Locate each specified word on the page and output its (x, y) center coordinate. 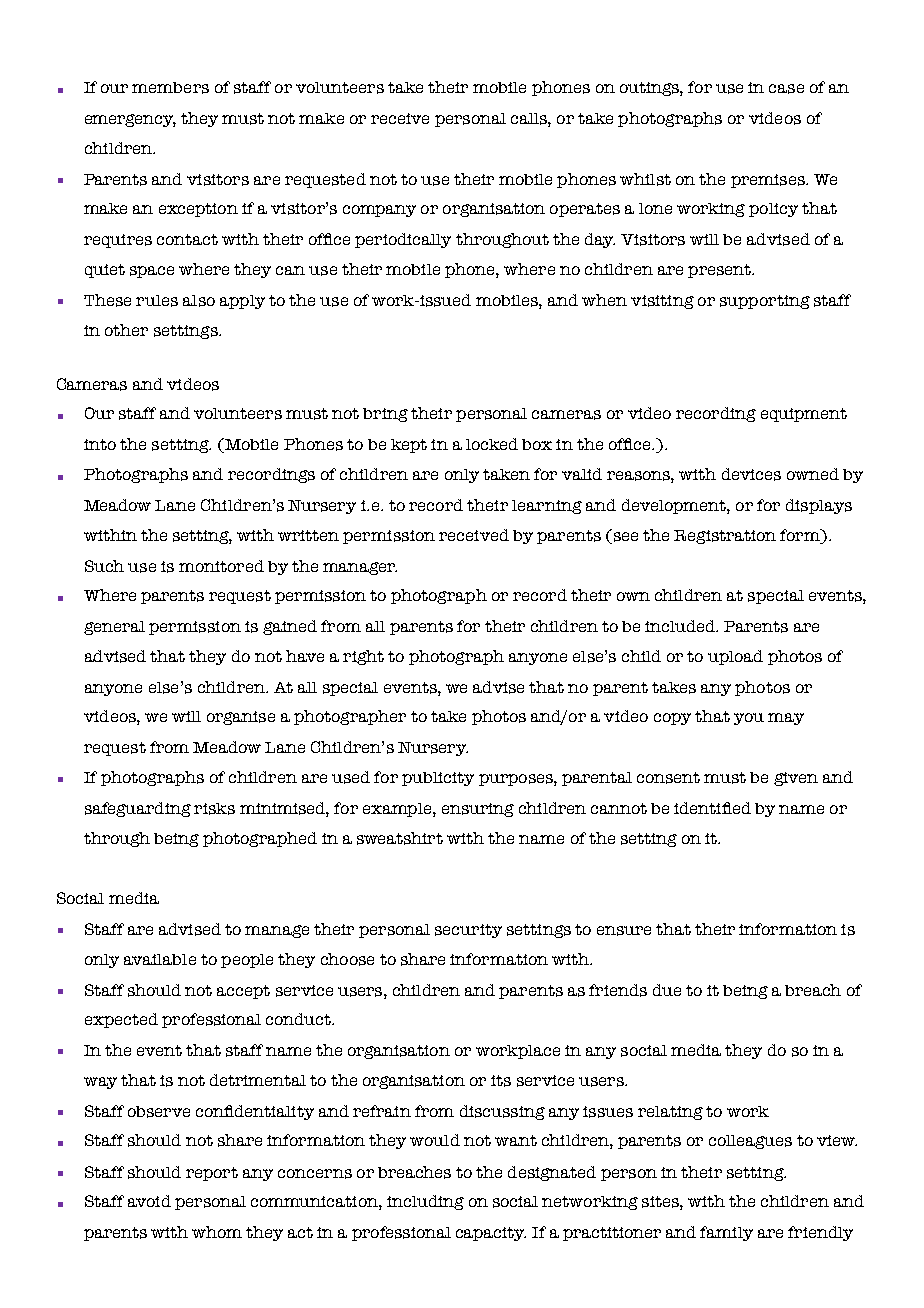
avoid (149, 1201)
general (114, 628)
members (170, 88)
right (363, 657)
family (726, 1233)
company (379, 211)
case (786, 89)
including (425, 1202)
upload (735, 657)
